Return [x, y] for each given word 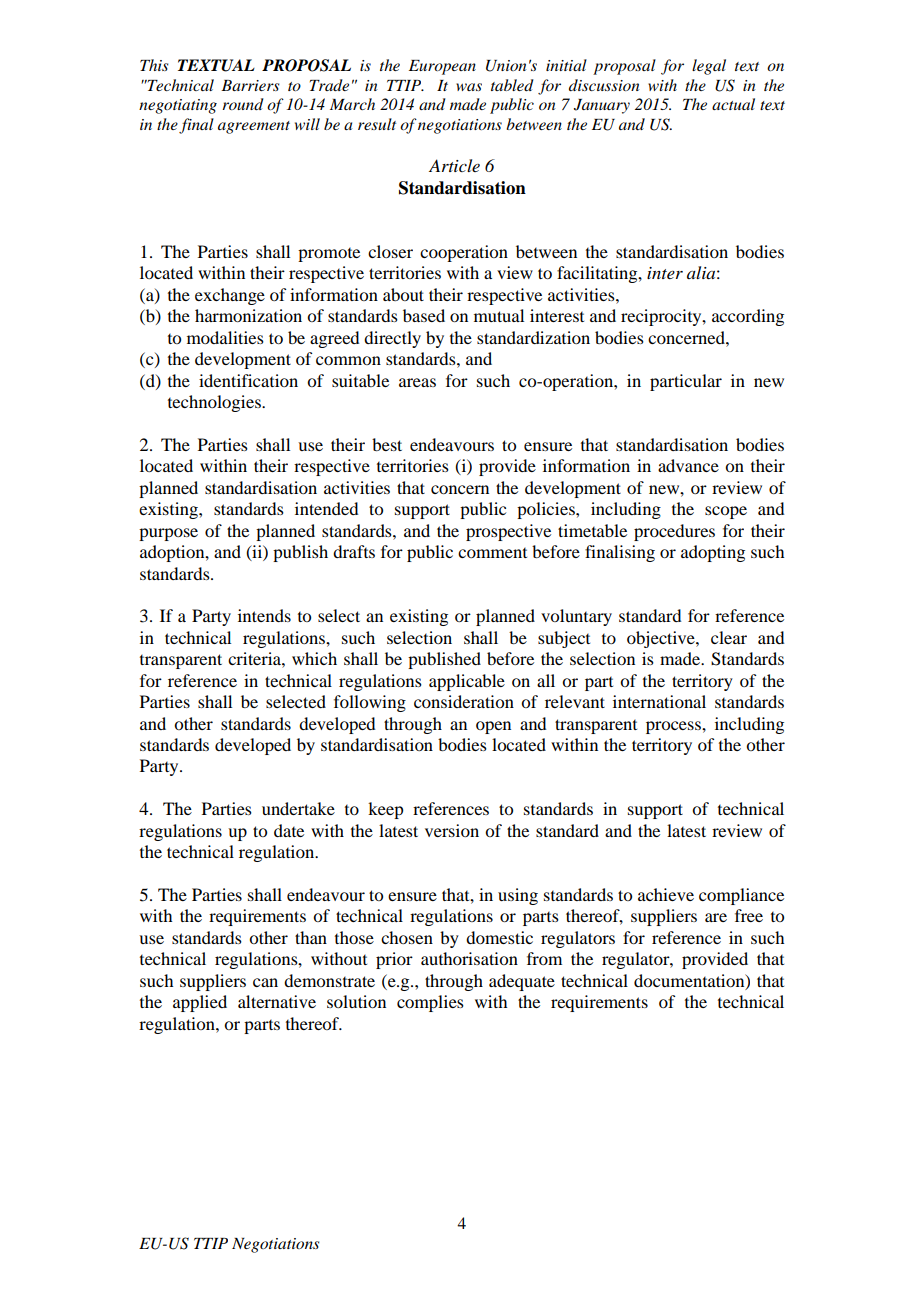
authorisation [469, 958]
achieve [666, 894]
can [265, 982]
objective [662, 639]
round [243, 104]
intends [264, 615]
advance [688, 465]
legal [709, 67]
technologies [215, 403]
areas [417, 382]
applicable [467, 682]
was [469, 87]
